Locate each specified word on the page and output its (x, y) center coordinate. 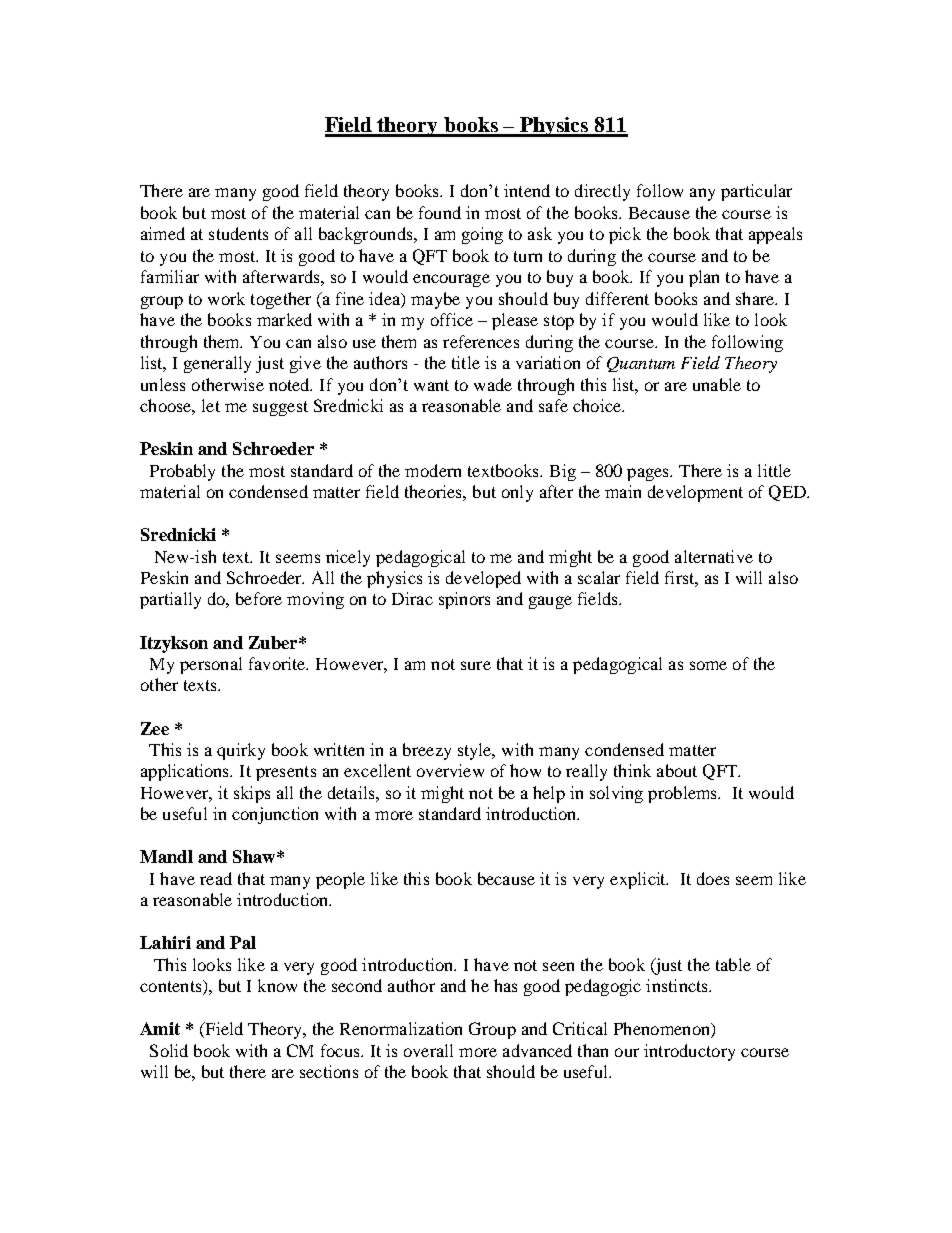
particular (756, 192)
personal (211, 665)
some (708, 665)
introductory (689, 1052)
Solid (169, 1050)
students (238, 233)
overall (428, 1050)
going (482, 235)
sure (476, 665)
